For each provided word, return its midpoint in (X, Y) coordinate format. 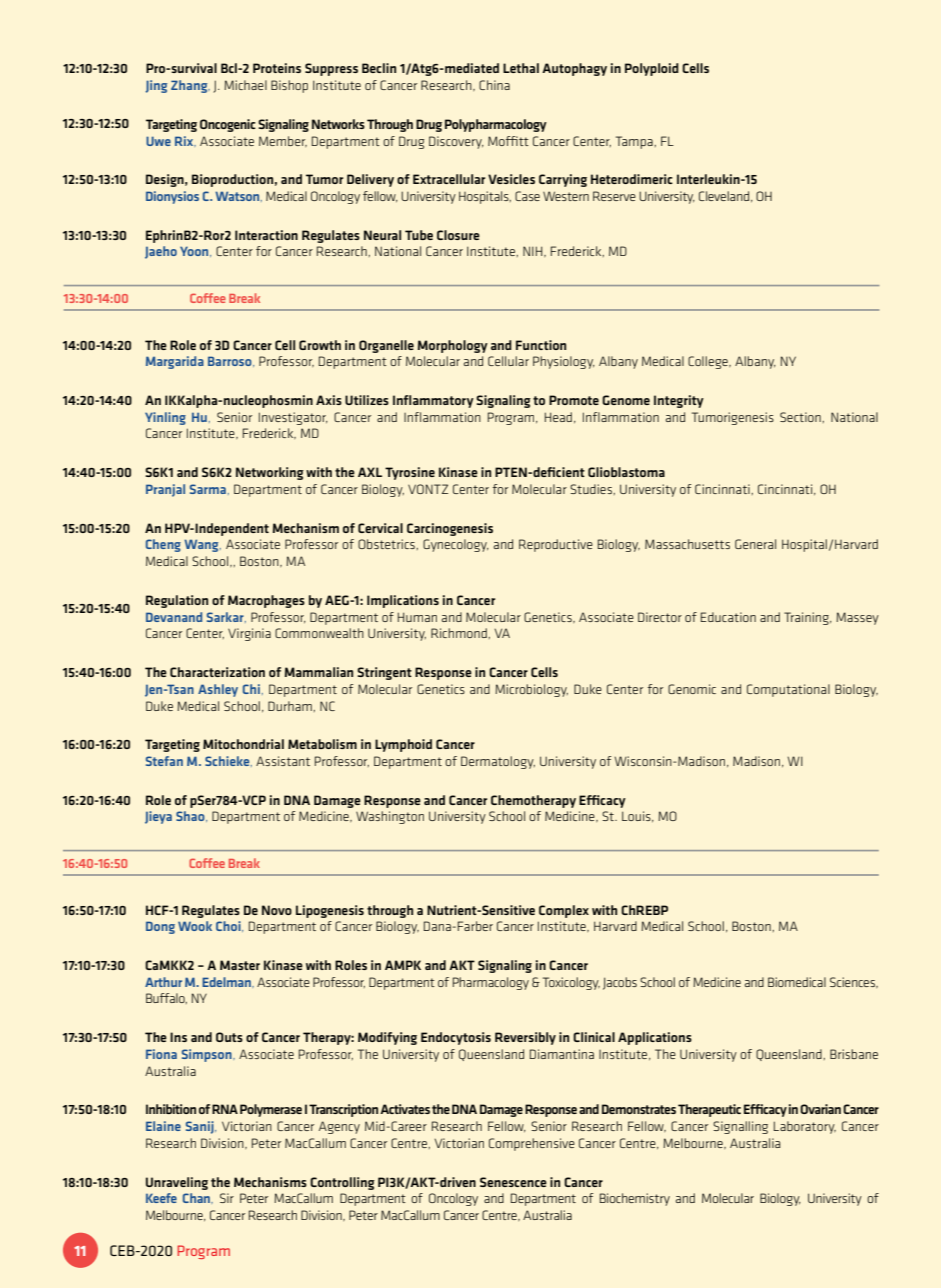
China (494, 85)
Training (807, 618)
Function (541, 345)
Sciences (853, 982)
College (709, 362)
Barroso (231, 361)
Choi (229, 926)
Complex (564, 911)
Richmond (460, 633)
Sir (227, 1198)
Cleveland (725, 196)
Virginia (249, 634)
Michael (245, 85)
